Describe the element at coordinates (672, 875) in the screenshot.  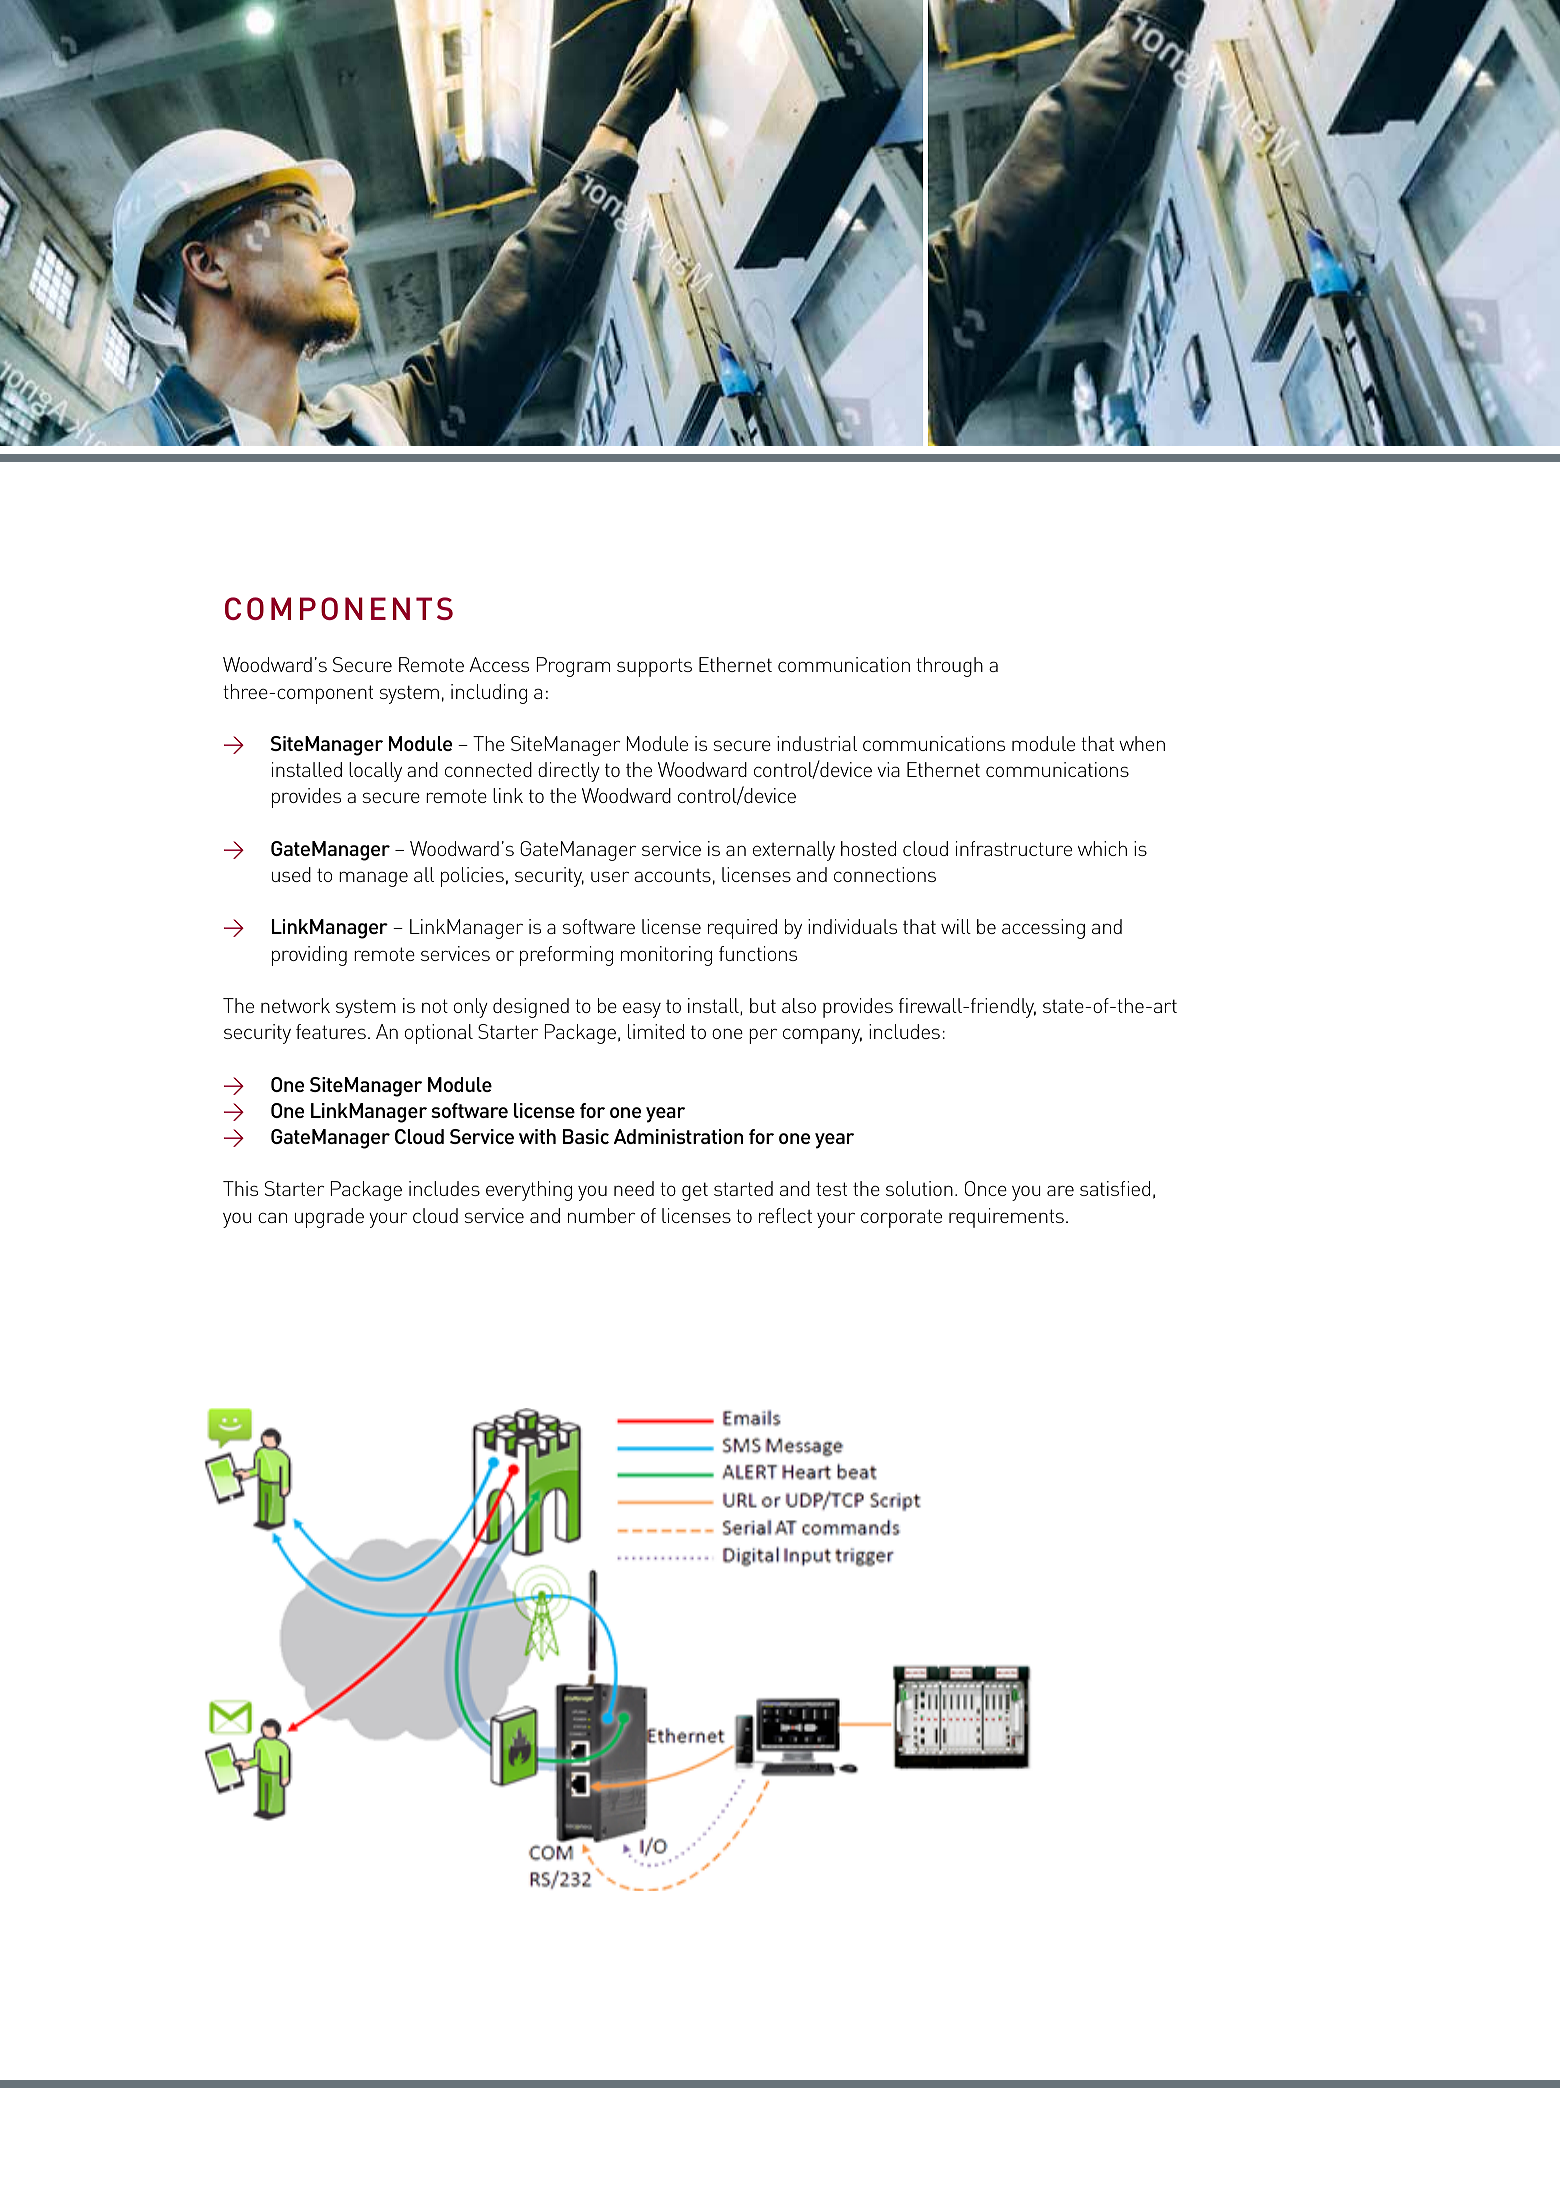
I see `accounts` at that location.
